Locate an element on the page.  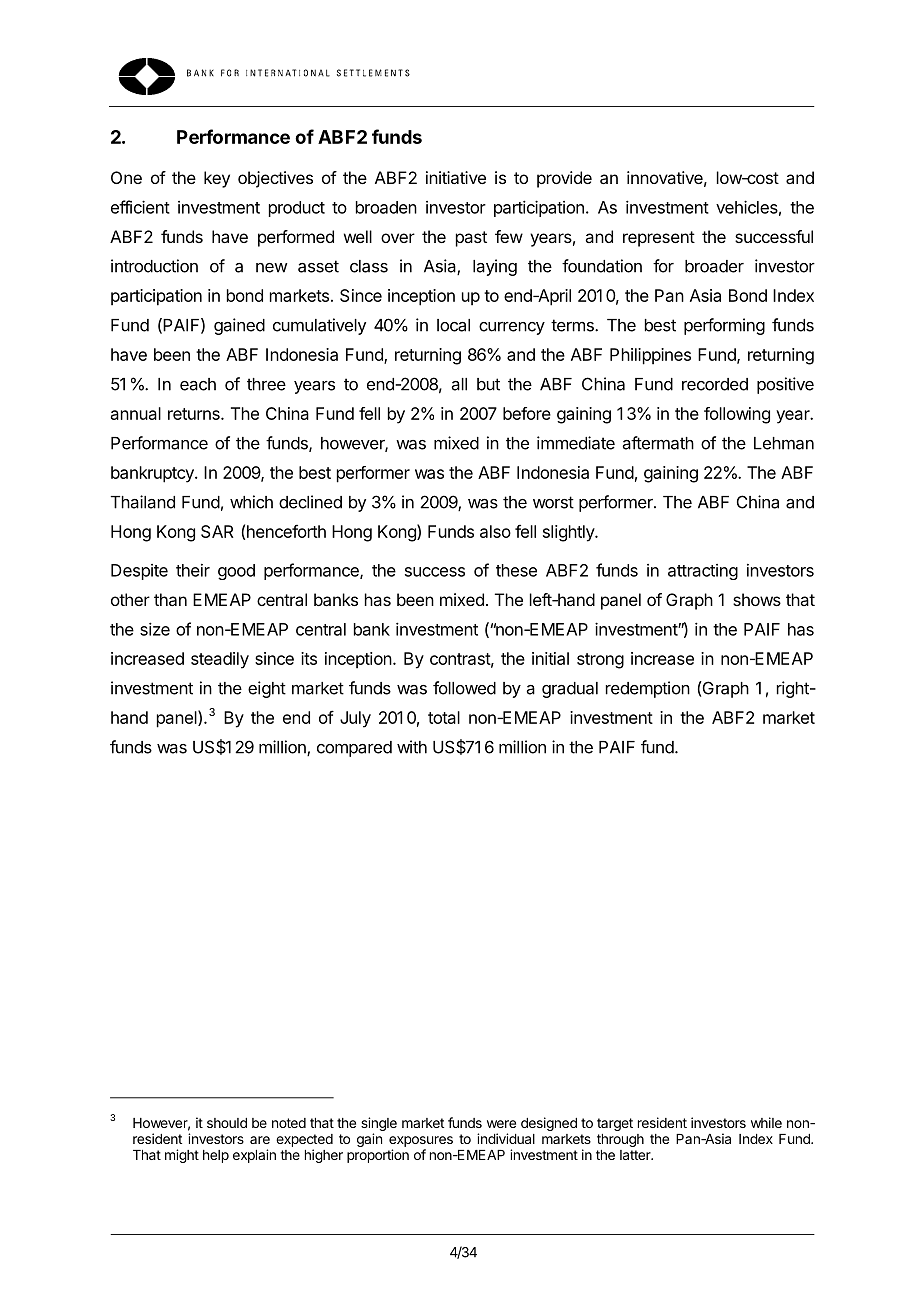
key is located at coordinates (217, 179).
